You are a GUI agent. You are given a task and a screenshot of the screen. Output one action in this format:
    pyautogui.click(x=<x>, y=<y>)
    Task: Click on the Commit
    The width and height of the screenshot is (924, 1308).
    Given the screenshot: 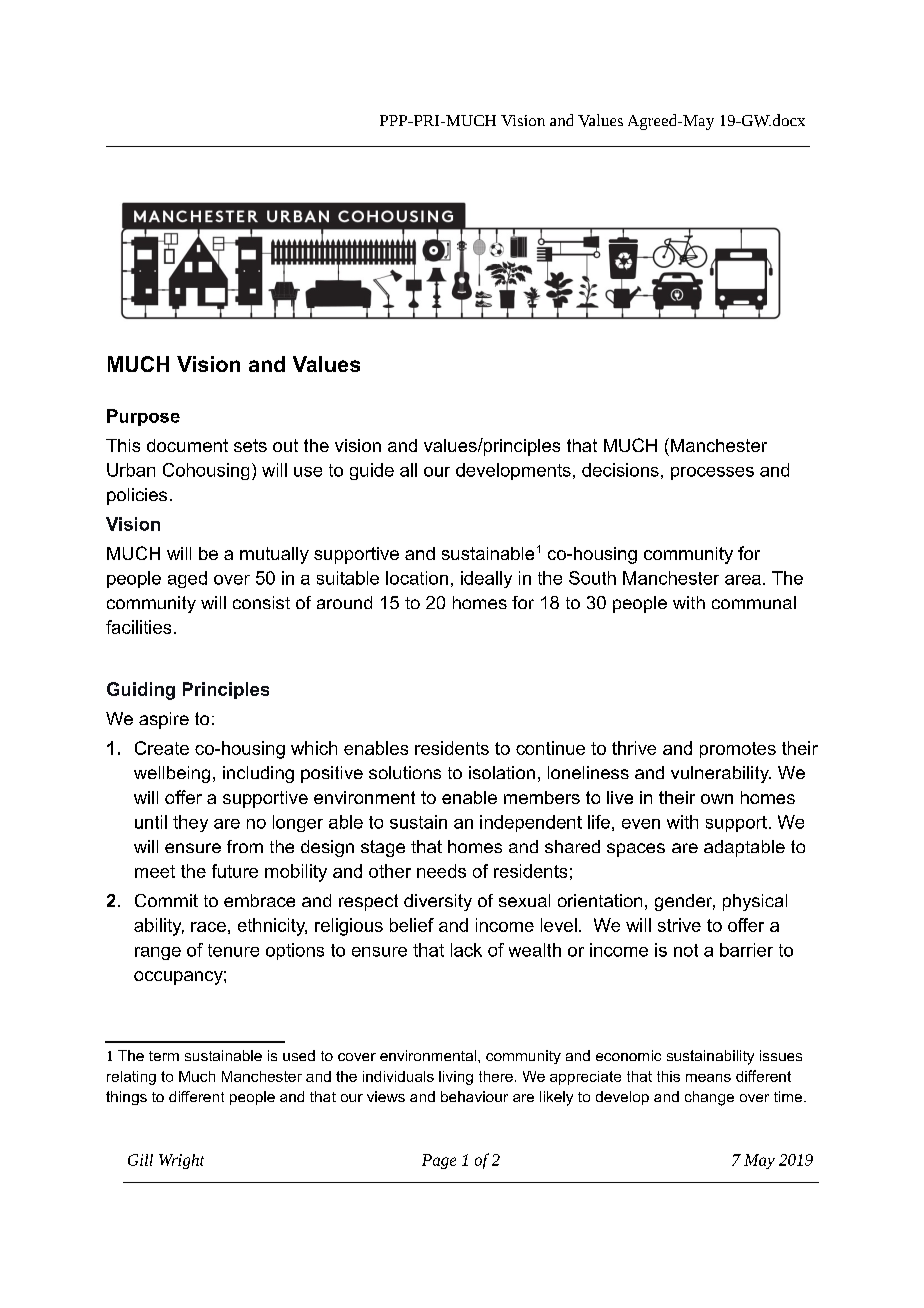 What is the action you would take?
    pyautogui.click(x=166, y=900)
